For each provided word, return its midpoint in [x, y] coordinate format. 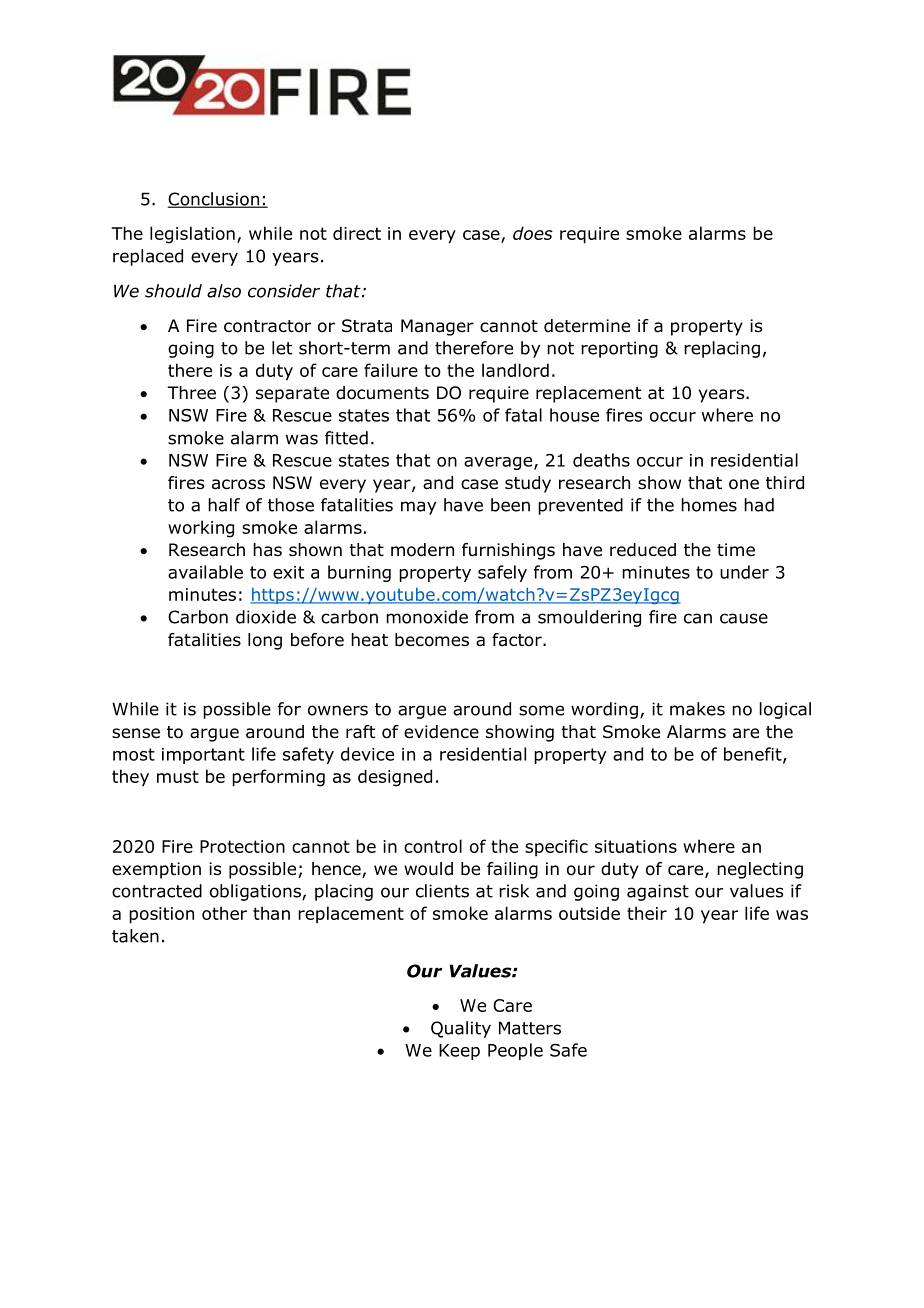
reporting [619, 349]
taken [135, 936]
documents [382, 393]
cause [744, 618]
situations [636, 846]
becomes [432, 640]
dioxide [266, 617]
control [433, 846]
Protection [242, 846]
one [744, 484]
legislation [192, 235]
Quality [461, 1029]
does [533, 233]
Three [191, 392]
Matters [530, 1028]
